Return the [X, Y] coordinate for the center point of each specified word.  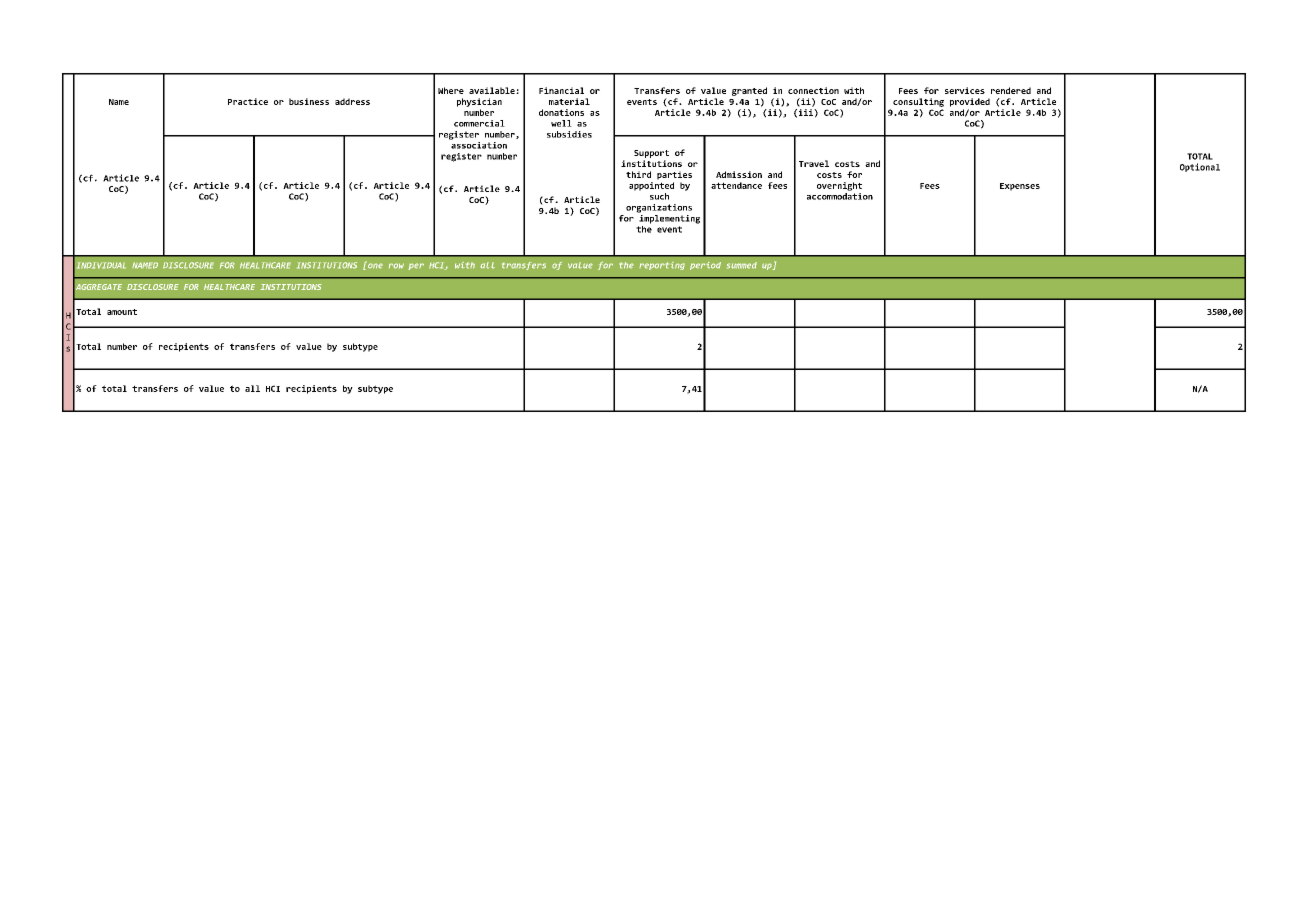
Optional [1200, 167]
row [396, 266]
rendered [1011, 90]
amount [122, 312]
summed [742, 265]
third [638, 174]
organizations [659, 208]
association [478, 144]
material [569, 101]
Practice [248, 101]
